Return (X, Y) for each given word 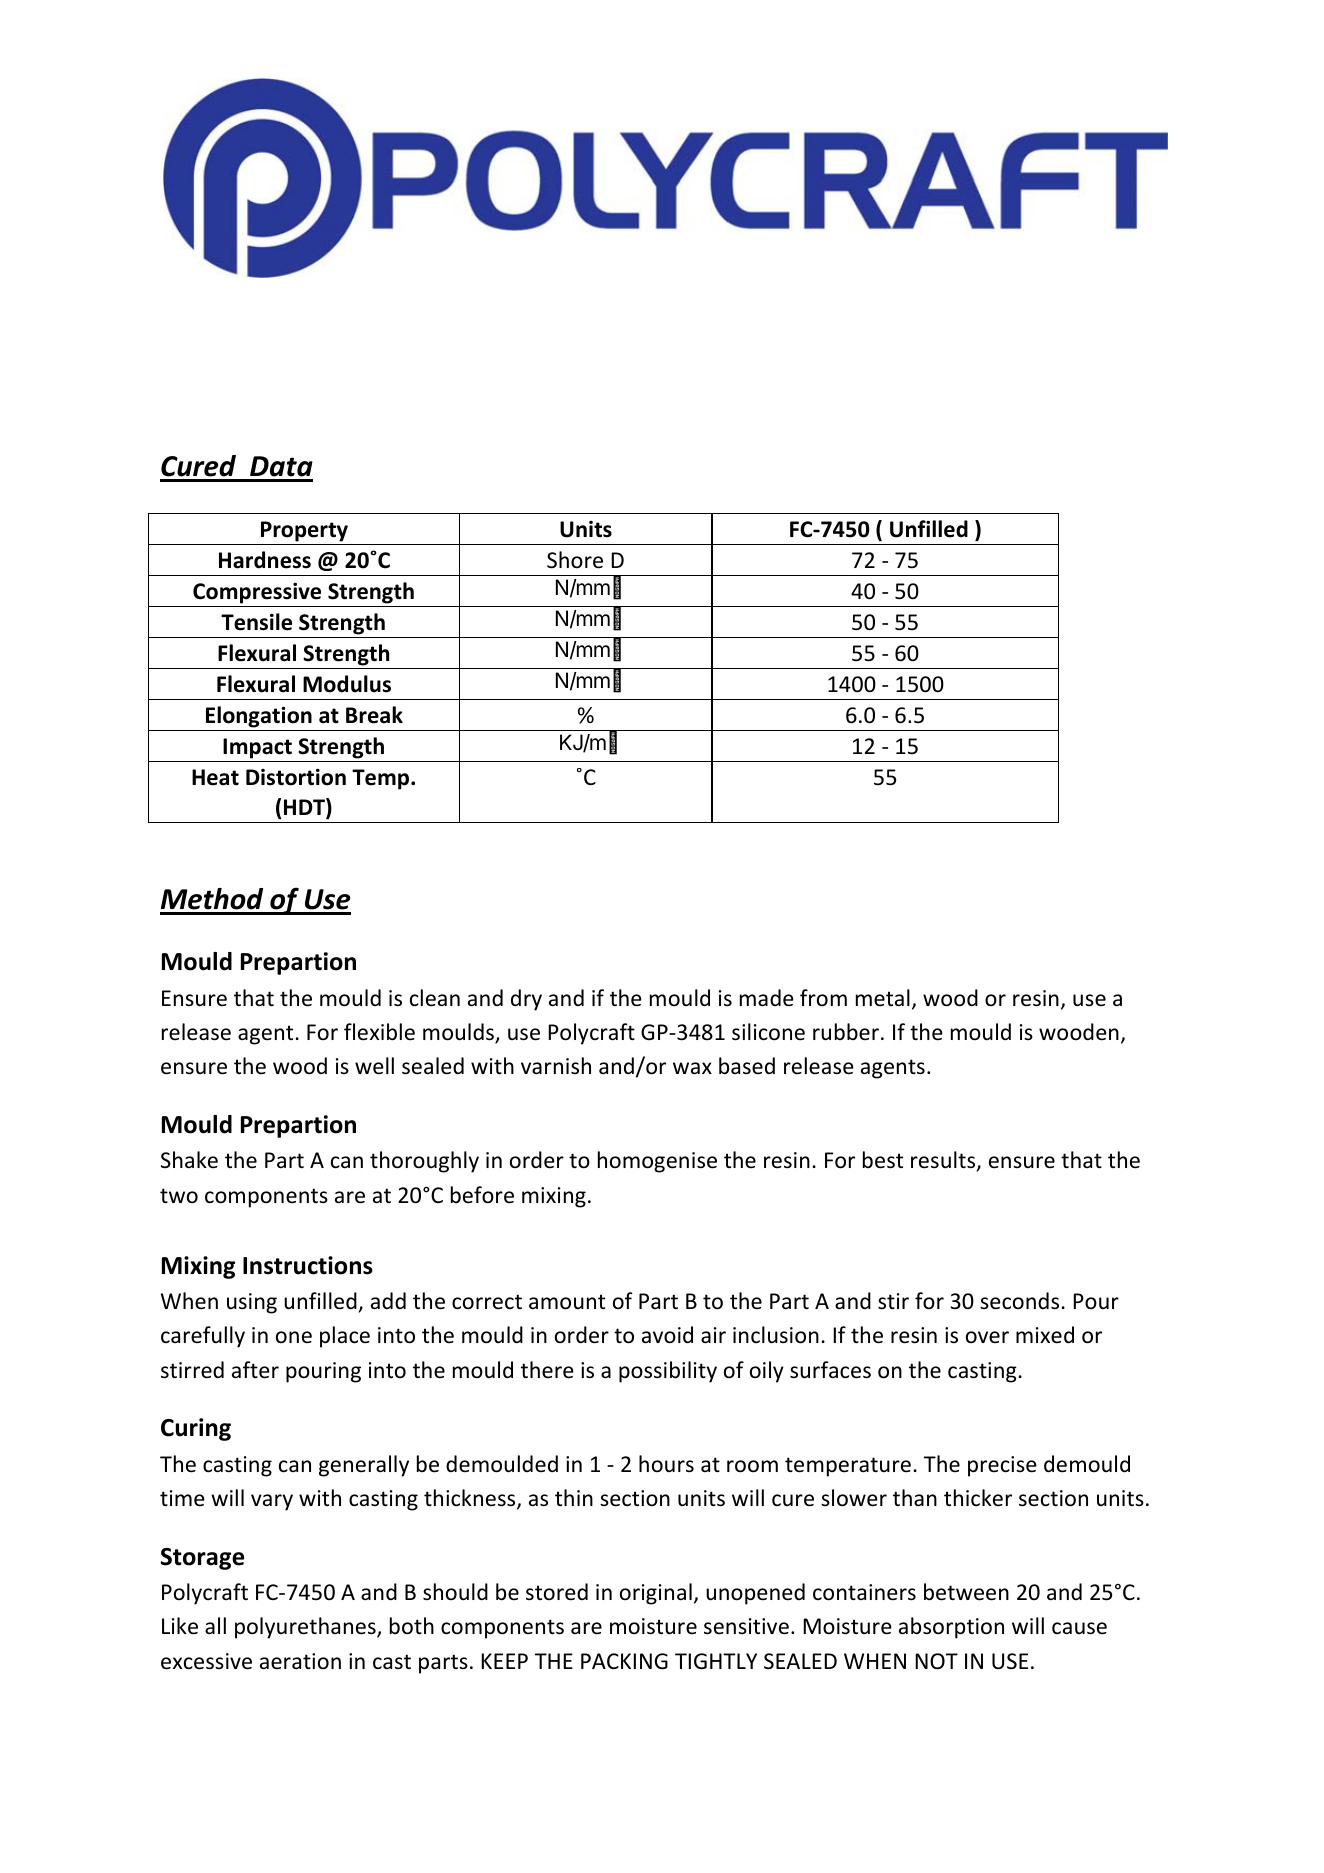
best (883, 1160)
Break (374, 715)
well (374, 1066)
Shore (575, 560)
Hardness (265, 560)
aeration (300, 1661)
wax (692, 1068)
